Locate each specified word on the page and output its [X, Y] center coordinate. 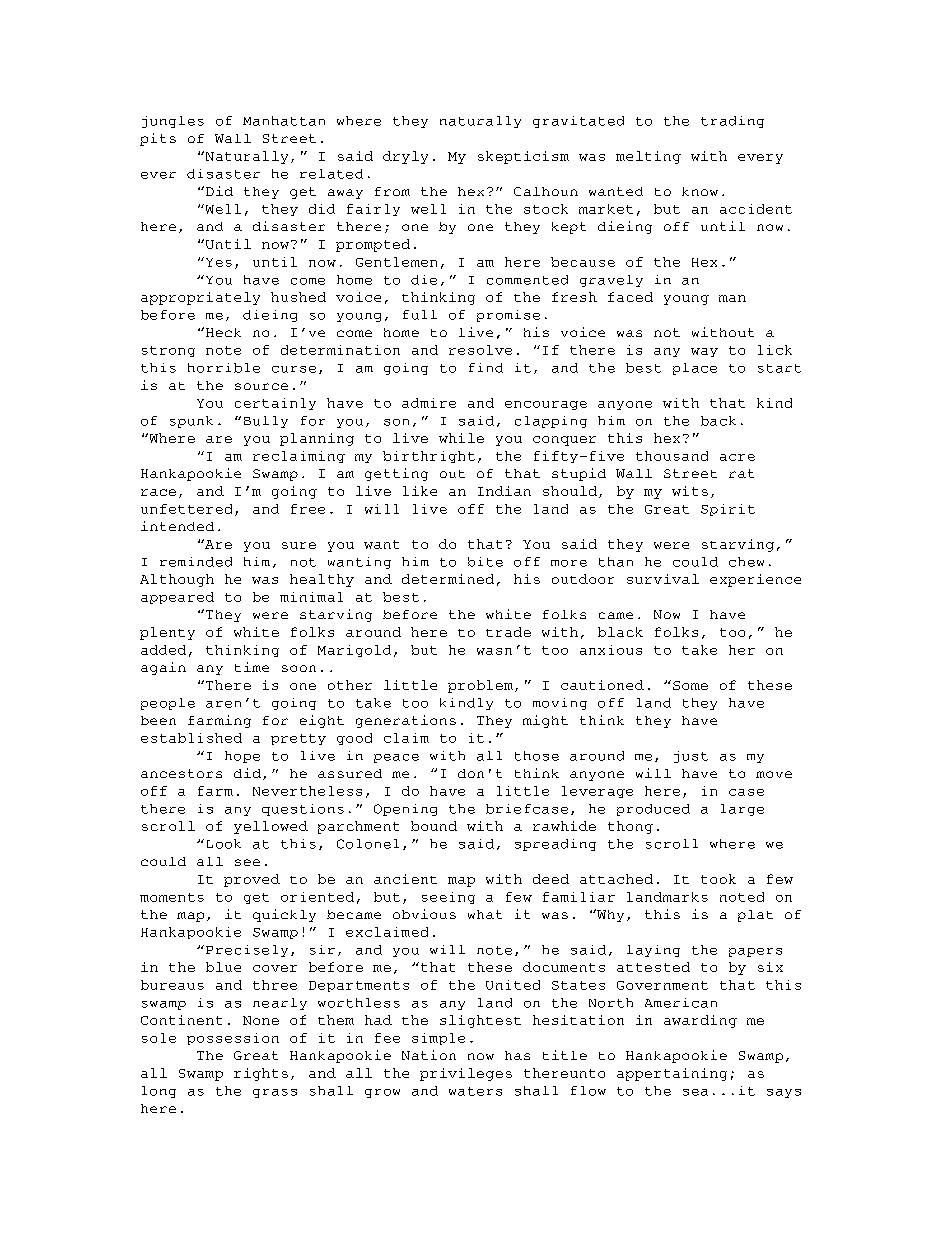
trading [732, 122]
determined [448, 579]
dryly [405, 157]
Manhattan [284, 121]
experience [755, 580]
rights [261, 1074]
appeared [177, 598]
